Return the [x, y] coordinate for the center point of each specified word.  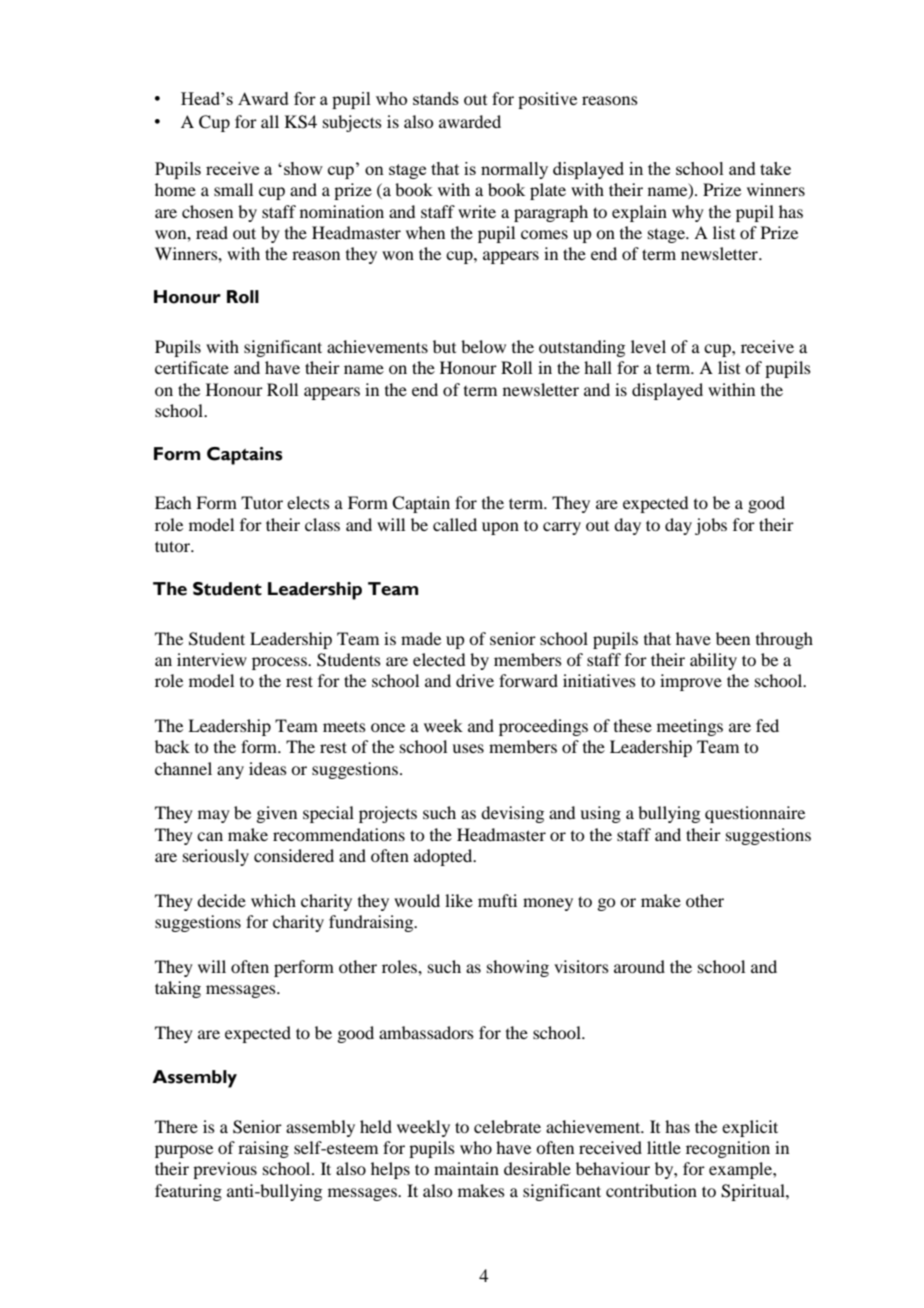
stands [436, 98]
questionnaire [755, 814]
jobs [711, 526]
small [233, 189]
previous [225, 1170]
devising [512, 814]
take [775, 168]
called [455, 524]
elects [308, 502]
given [276, 814]
